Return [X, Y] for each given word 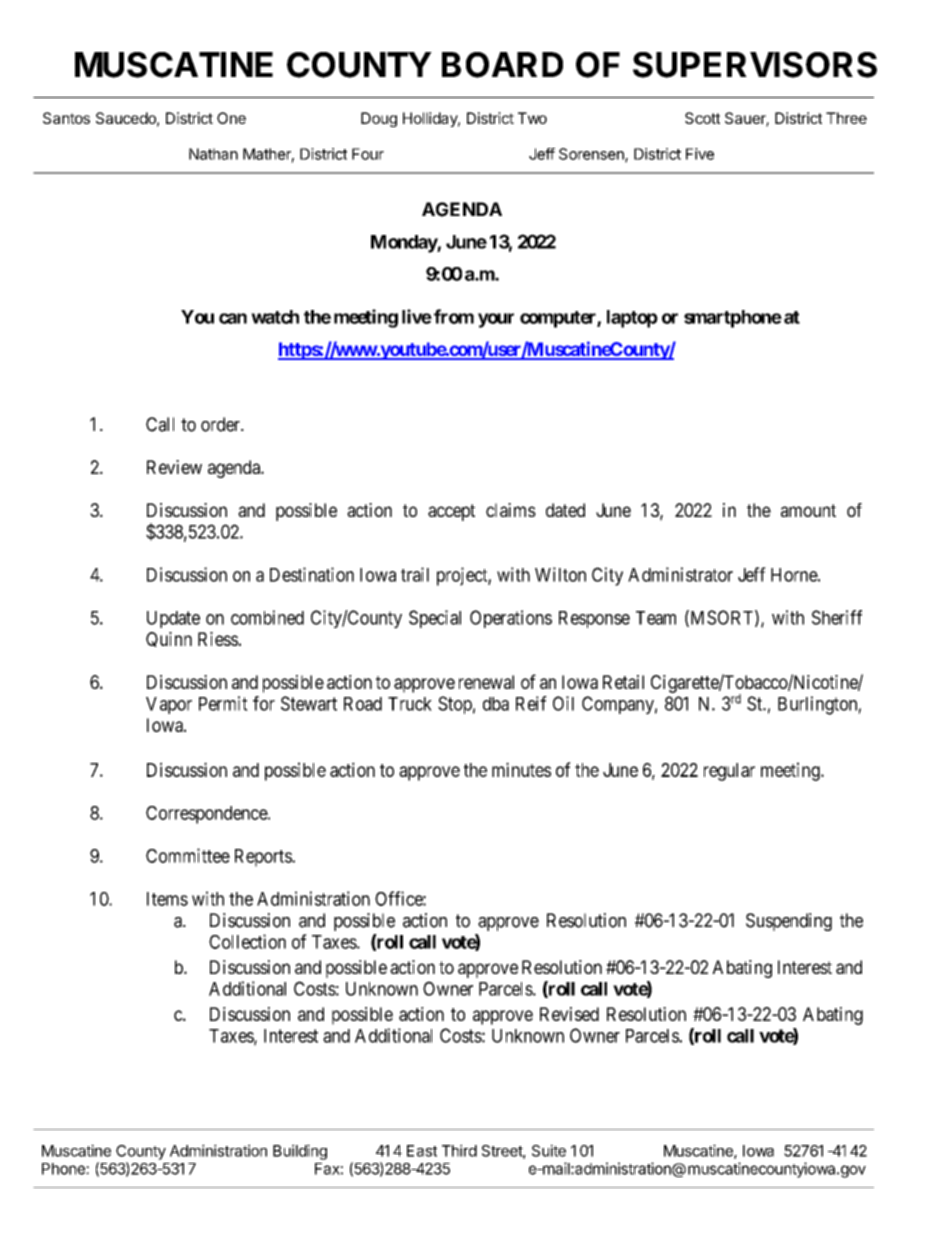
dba [496, 704]
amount [808, 510]
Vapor [169, 705]
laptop [632, 319]
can [233, 318]
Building [300, 1152]
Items [167, 899]
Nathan [213, 154]
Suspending [789, 922]
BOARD [502, 65]
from [454, 316]
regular [729, 772]
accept [451, 512]
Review [174, 467]
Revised [569, 1014]
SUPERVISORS [755, 65]
